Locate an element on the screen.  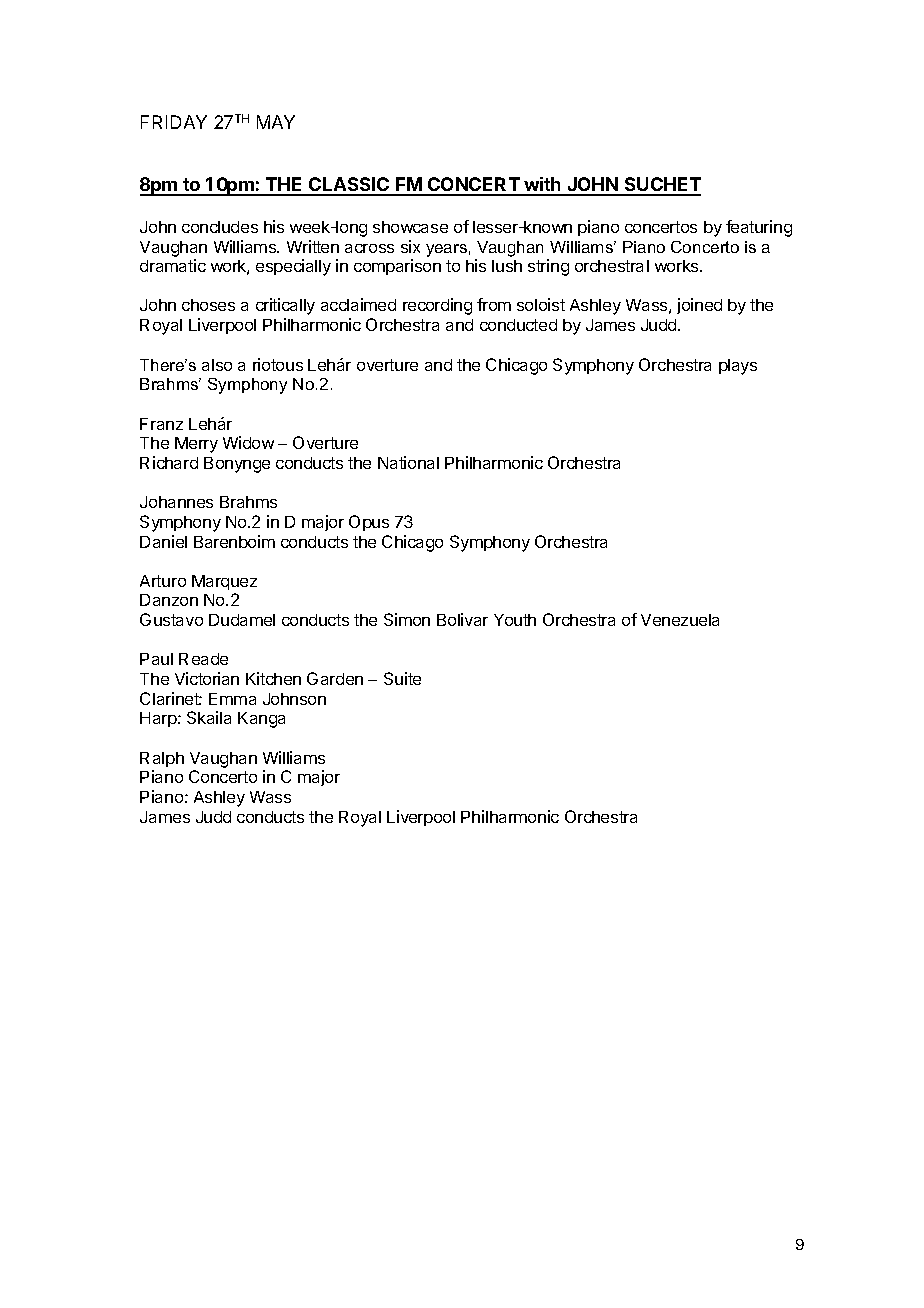
National is located at coordinates (408, 462).
